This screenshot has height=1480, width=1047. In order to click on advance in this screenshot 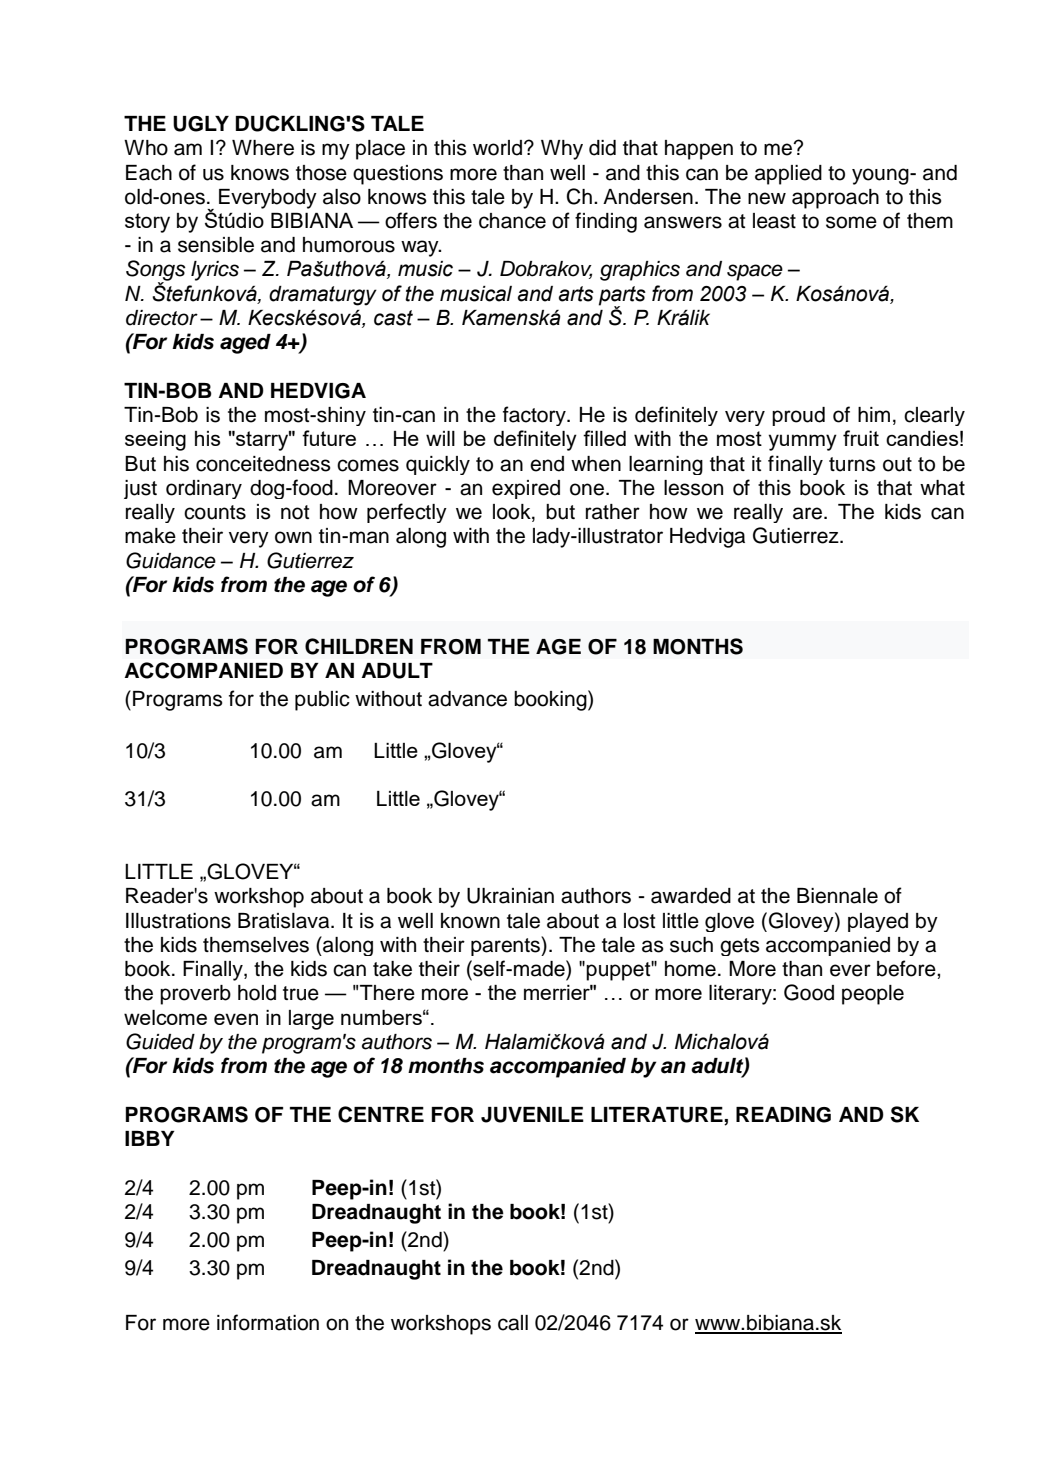, I will do `click(467, 699)`.
